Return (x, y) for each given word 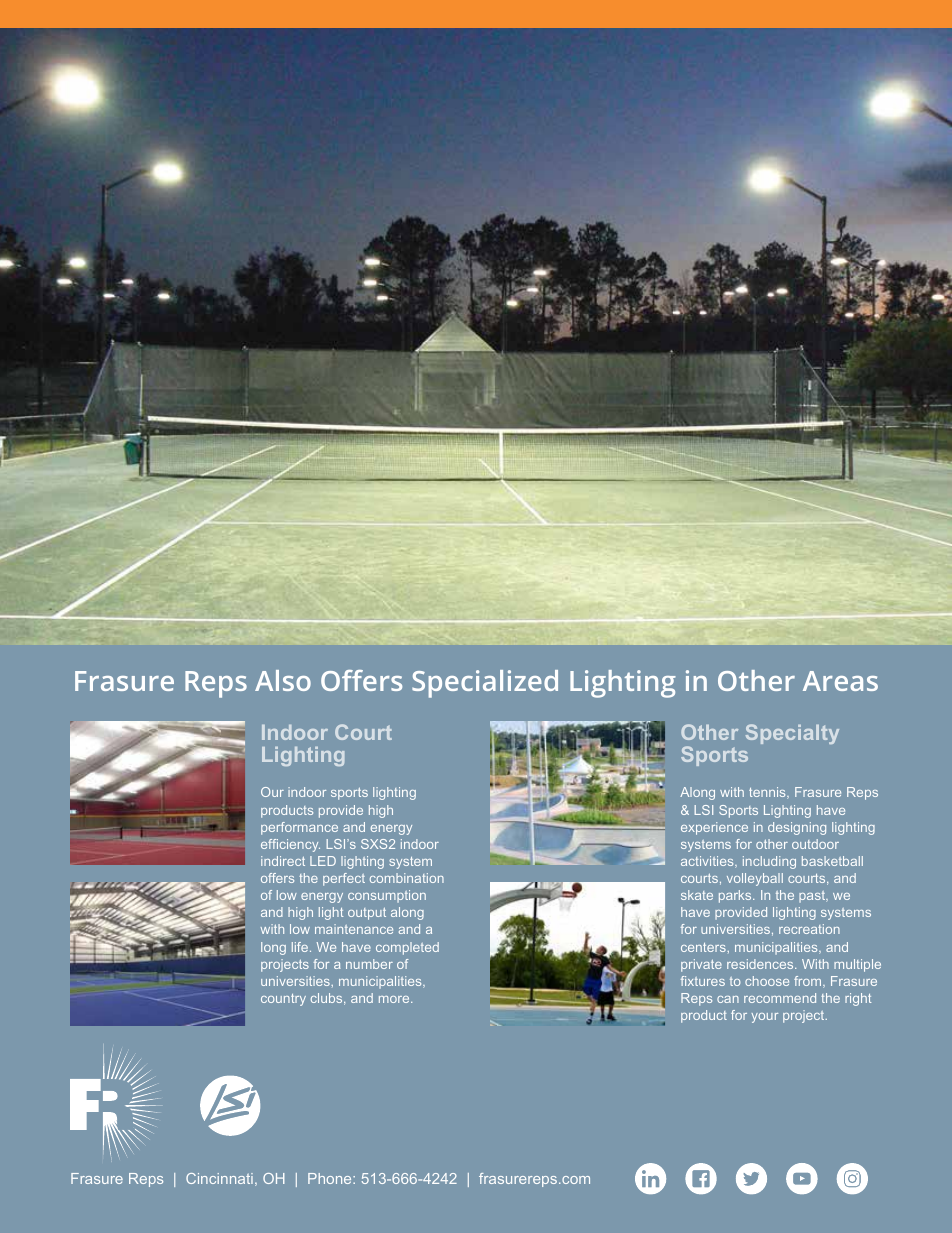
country (283, 1000)
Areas (840, 681)
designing (797, 828)
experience (714, 828)
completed (407, 948)
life (301, 947)
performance (299, 828)
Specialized (485, 684)
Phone (331, 1178)
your (764, 1018)
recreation (809, 929)
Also (283, 680)
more (395, 999)
